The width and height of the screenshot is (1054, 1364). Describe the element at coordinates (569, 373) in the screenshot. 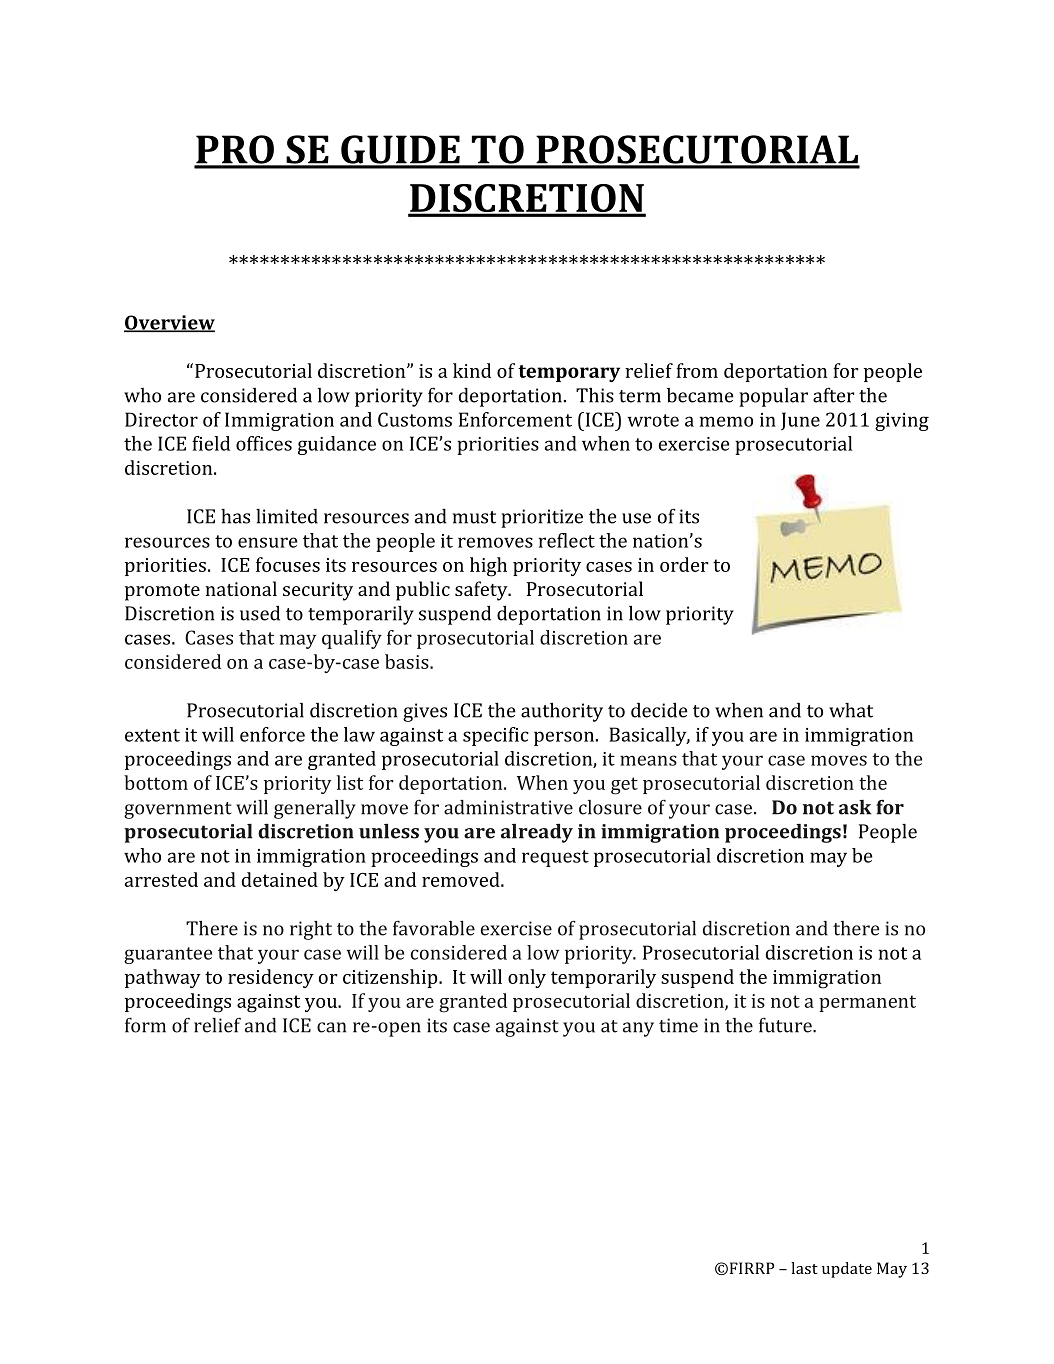

I see `temporary` at that location.
